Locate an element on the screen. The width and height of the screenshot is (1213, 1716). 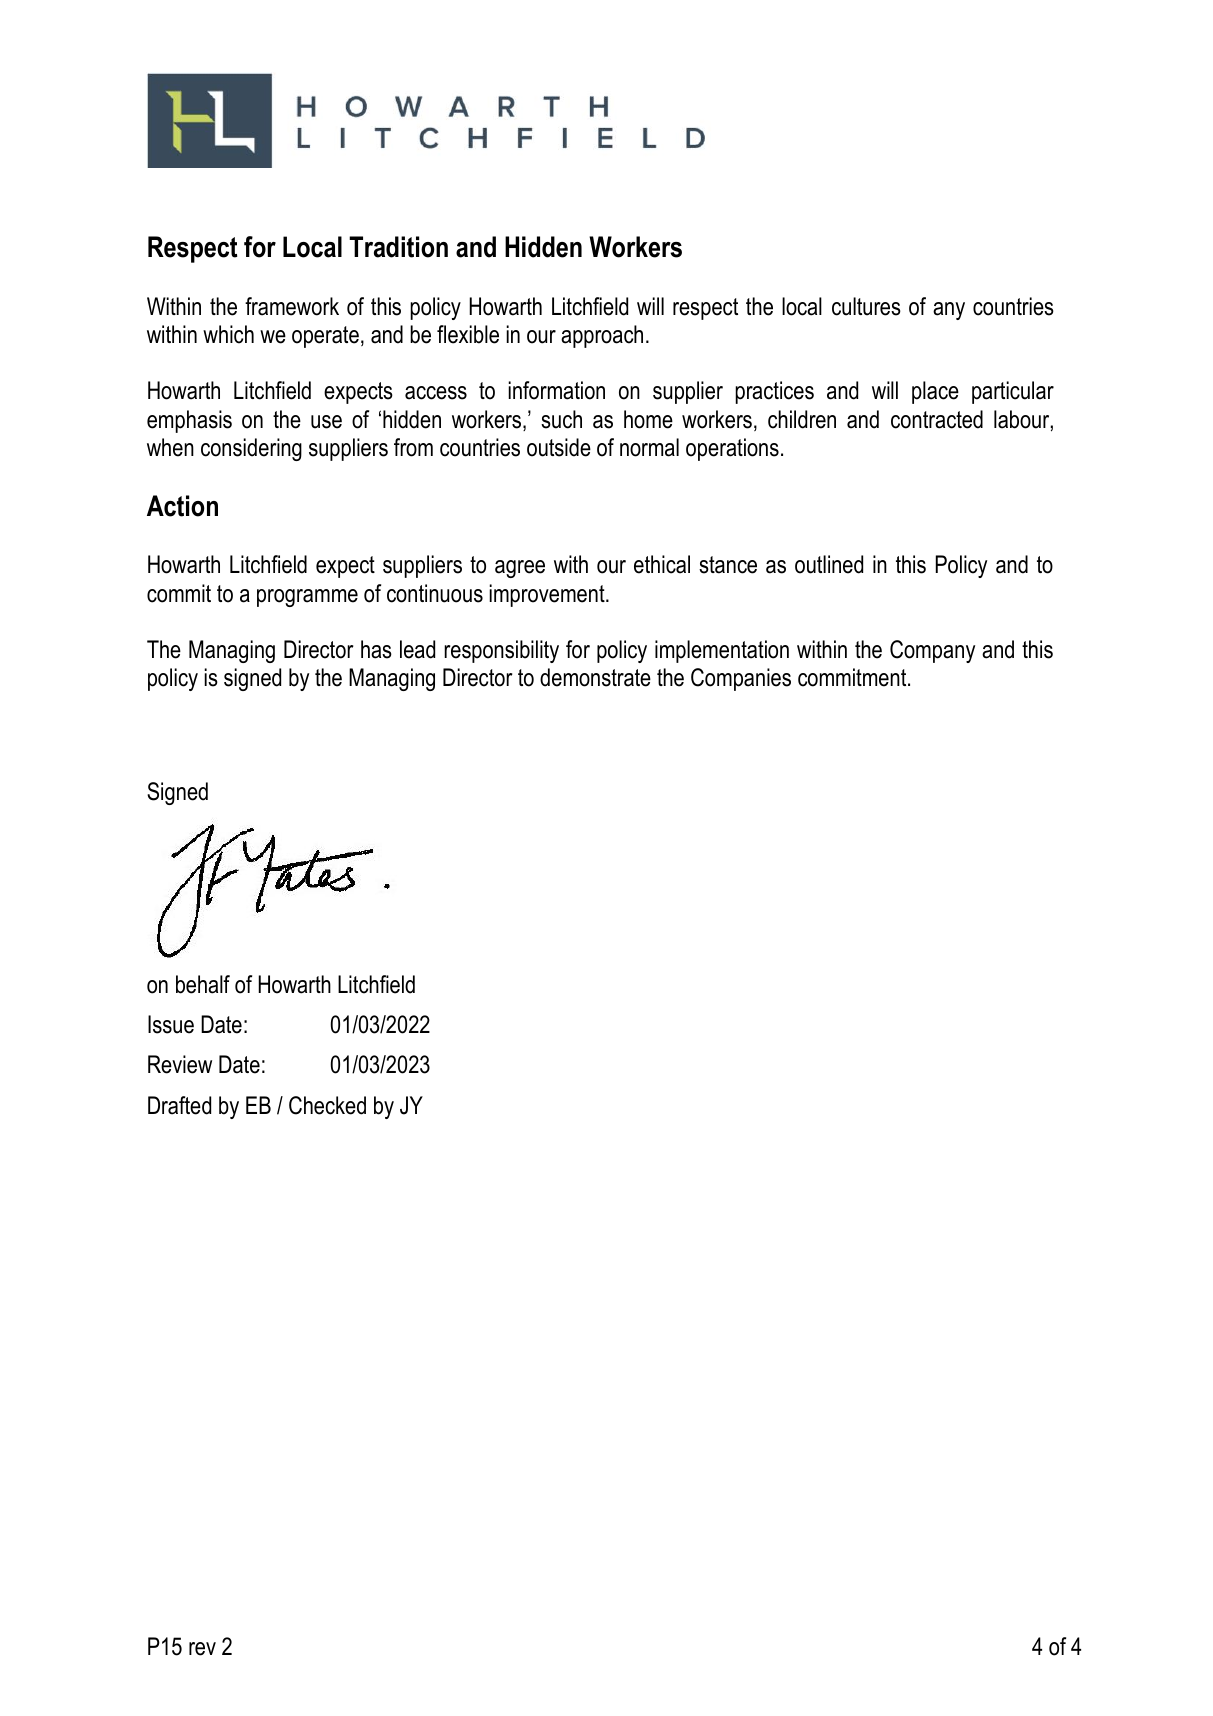
approach is located at coordinates (602, 336).
